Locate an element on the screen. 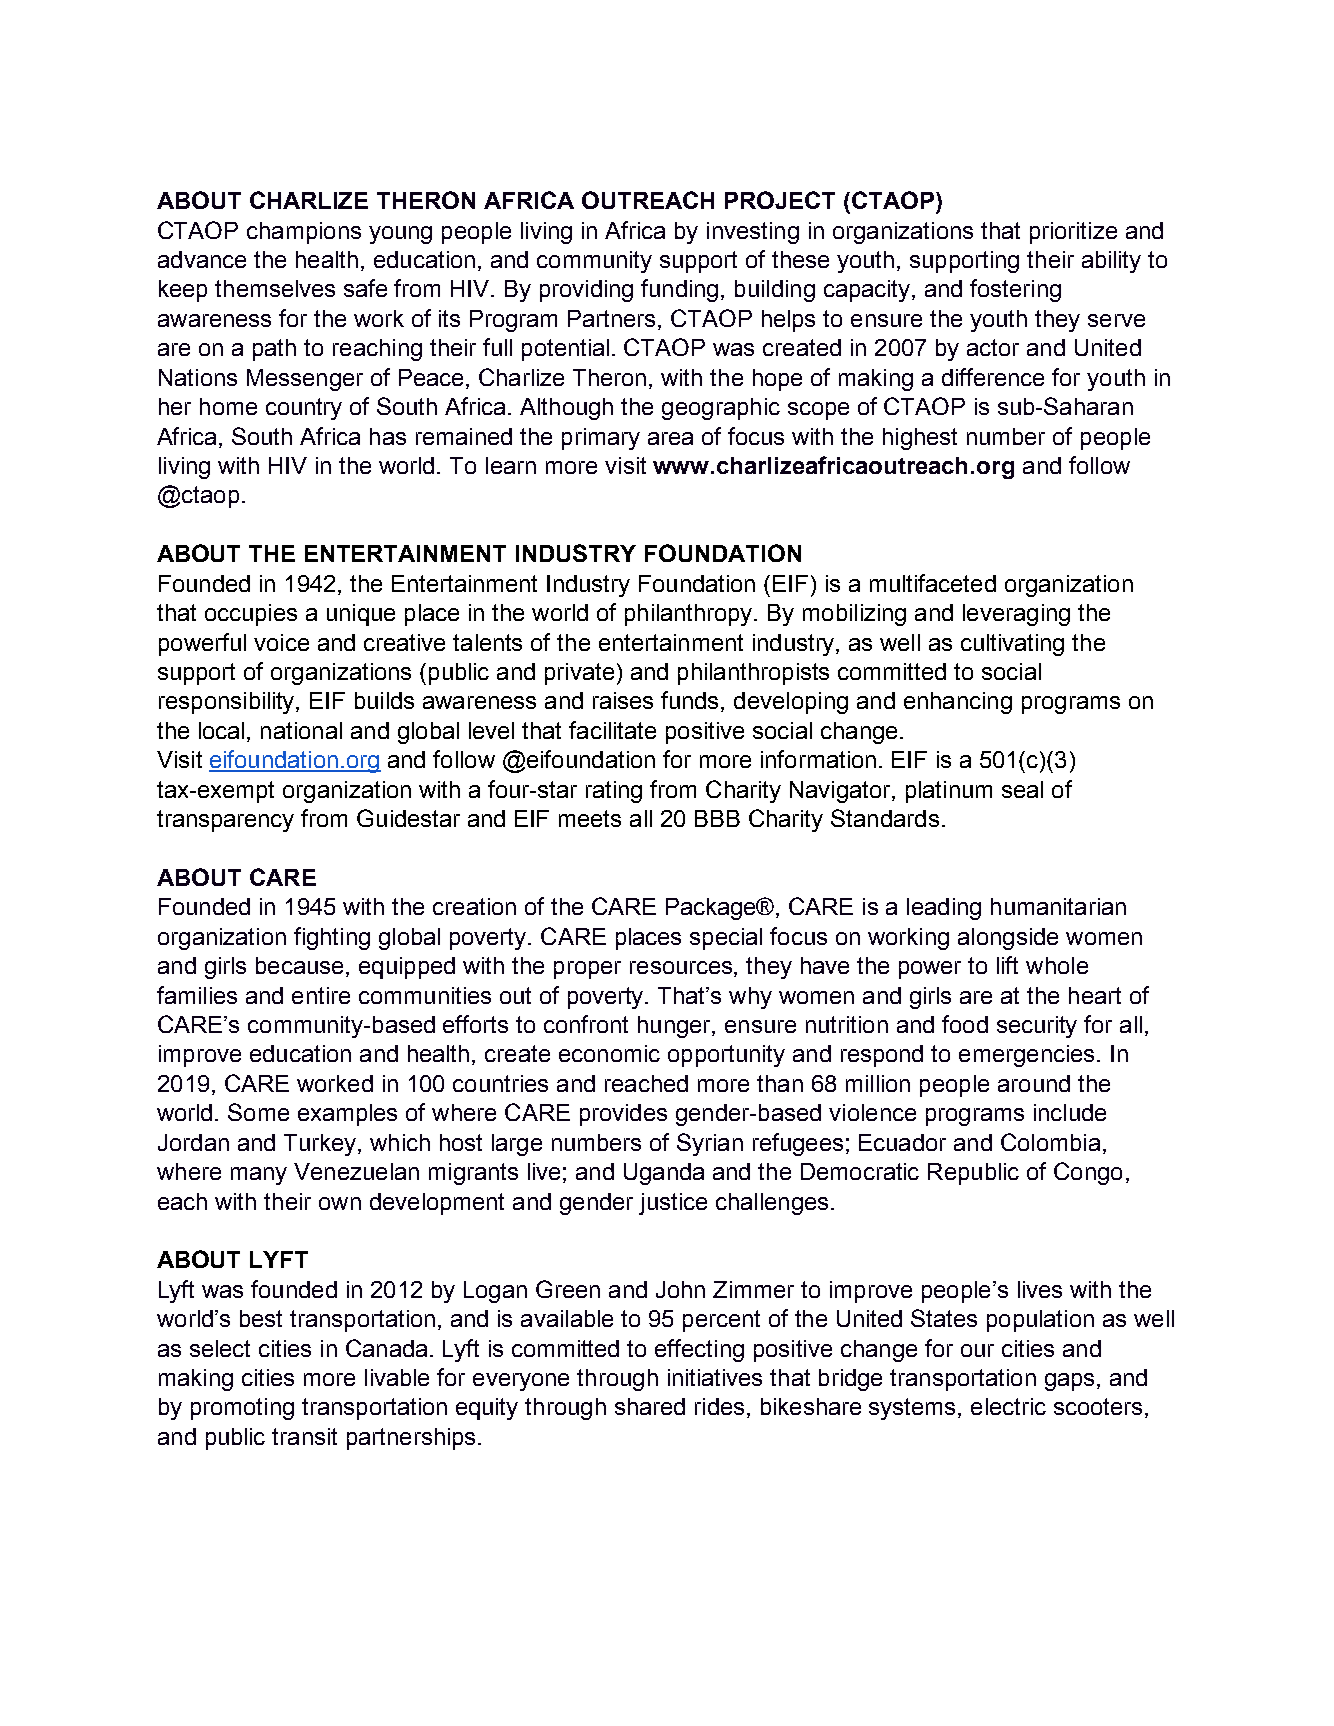 This screenshot has width=1334, height=1726. philanthropy is located at coordinates (690, 615).
